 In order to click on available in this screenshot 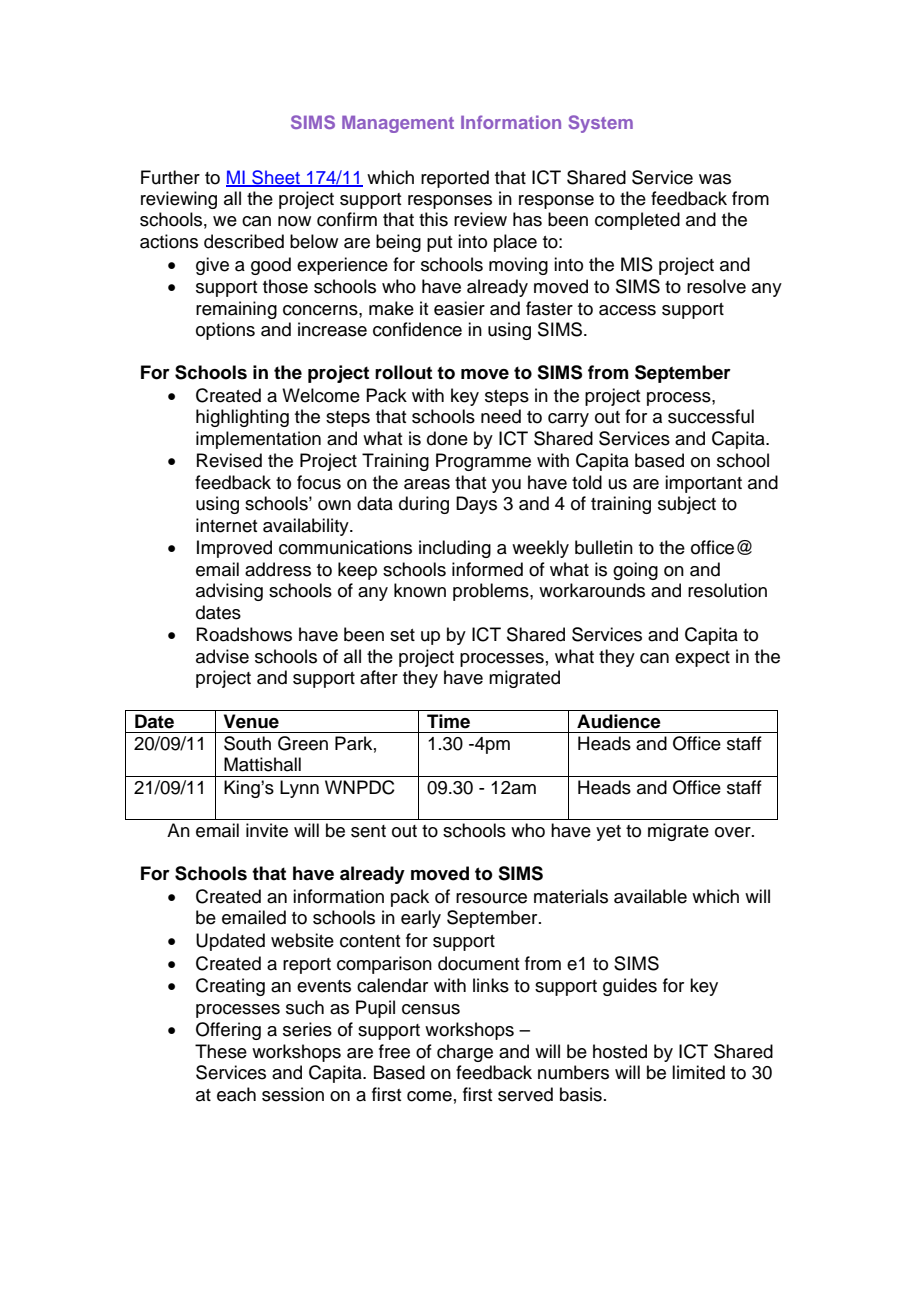, I will do `click(650, 896)`.
